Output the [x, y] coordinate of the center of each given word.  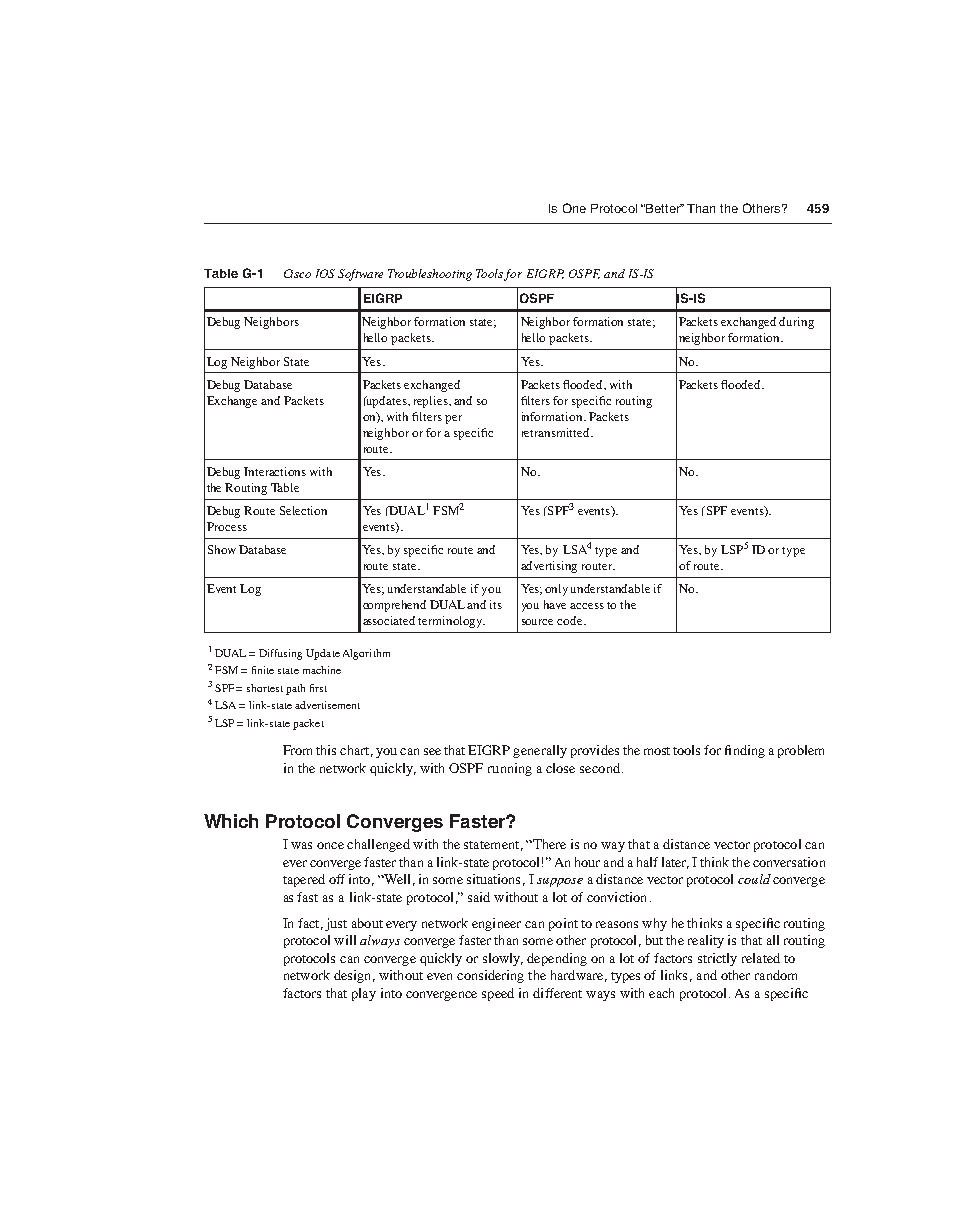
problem [801, 751]
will [345, 940]
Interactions [275, 471]
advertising [549, 567]
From [297, 750]
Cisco [297, 273]
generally [540, 751]
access [587, 606]
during [796, 323]
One [574, 208]
